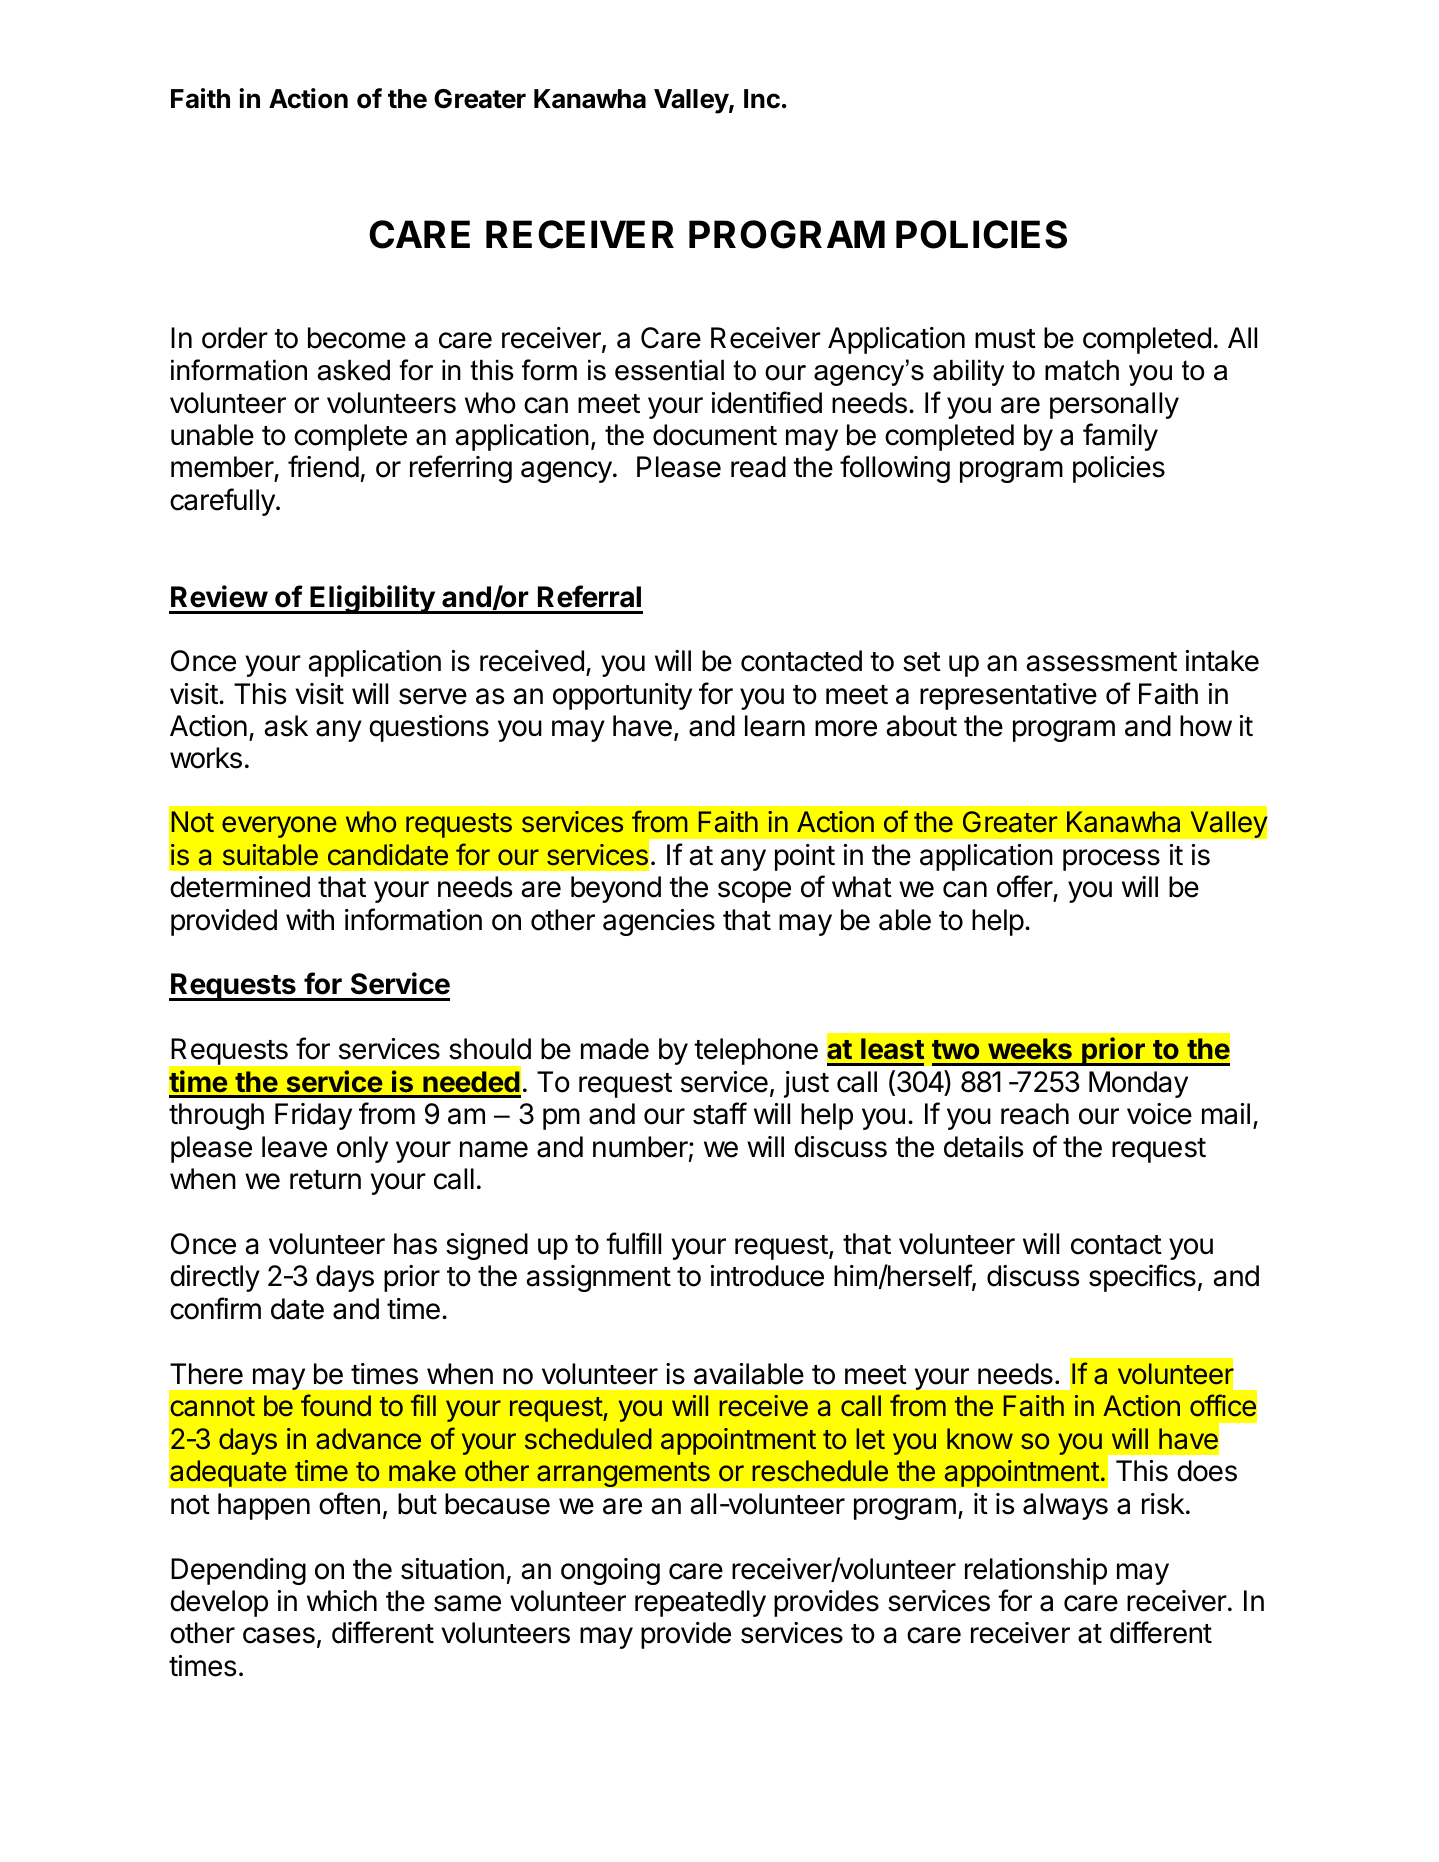  Describe the element at coordinates (310, 919) in the screenshot. I see `with` at that location.
